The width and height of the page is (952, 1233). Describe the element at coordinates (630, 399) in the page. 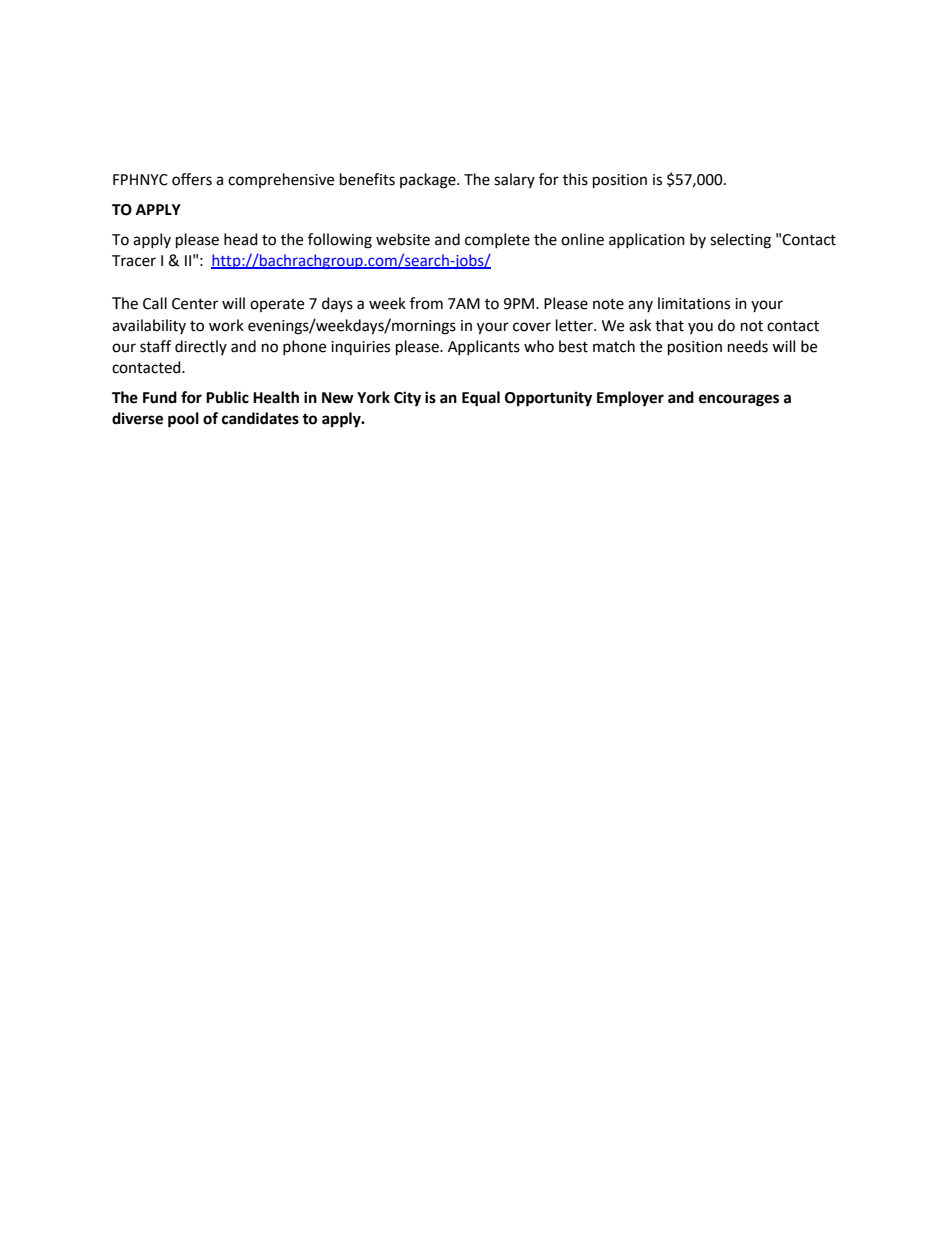

I see `Employer` at that location.
